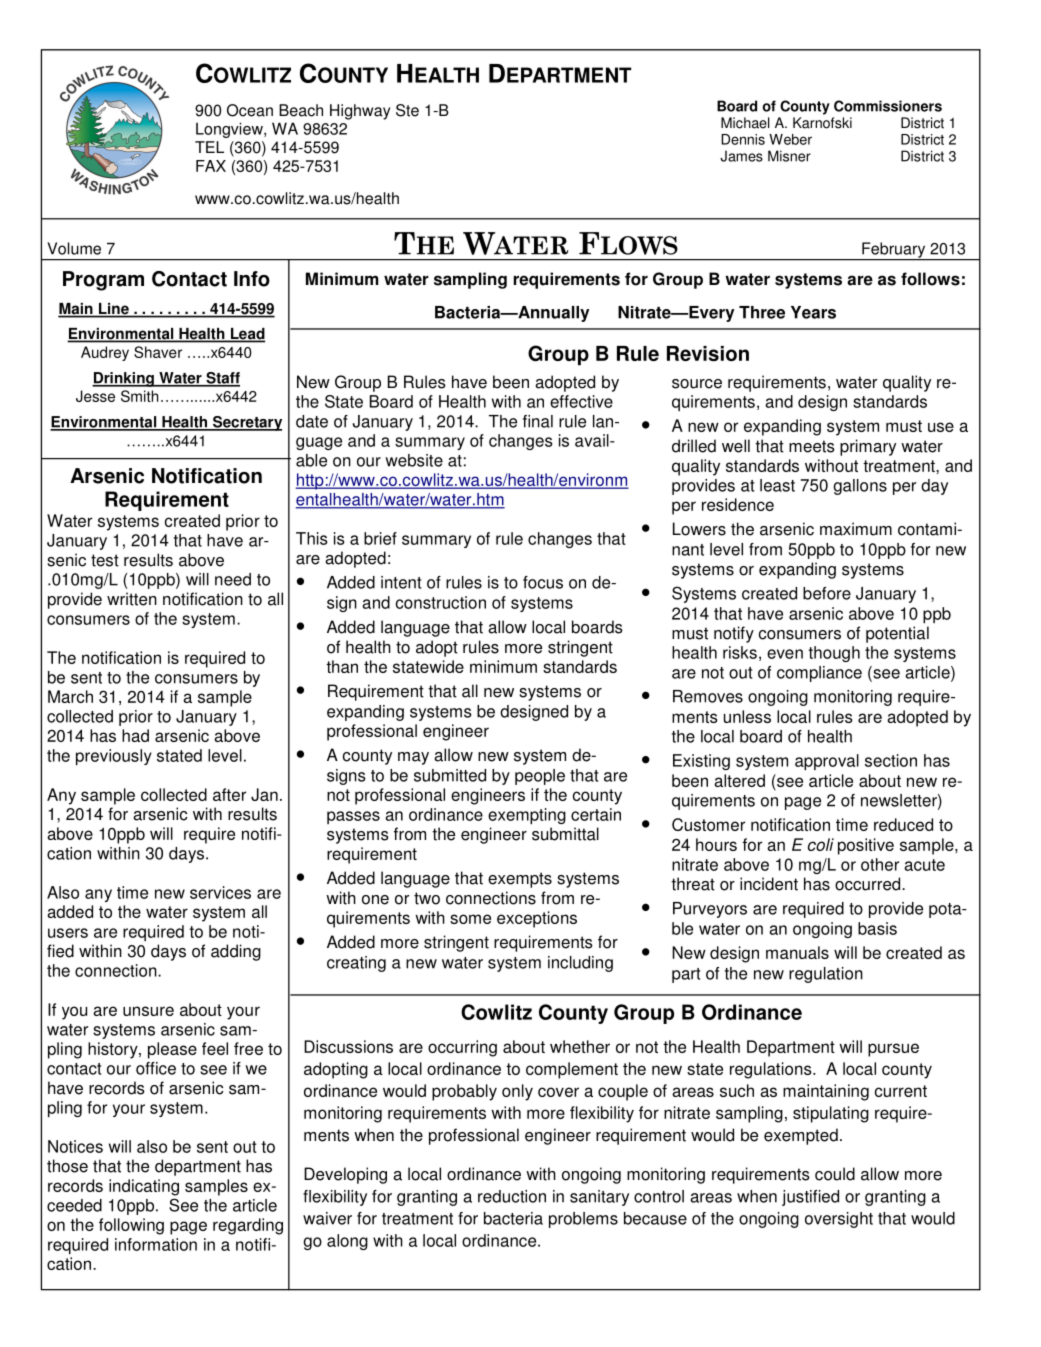 The height and width of the screenshot is (1347, 1041). Describe the element at coordinates (790, 139) in the screenshot. I see `Weber` at that location.
